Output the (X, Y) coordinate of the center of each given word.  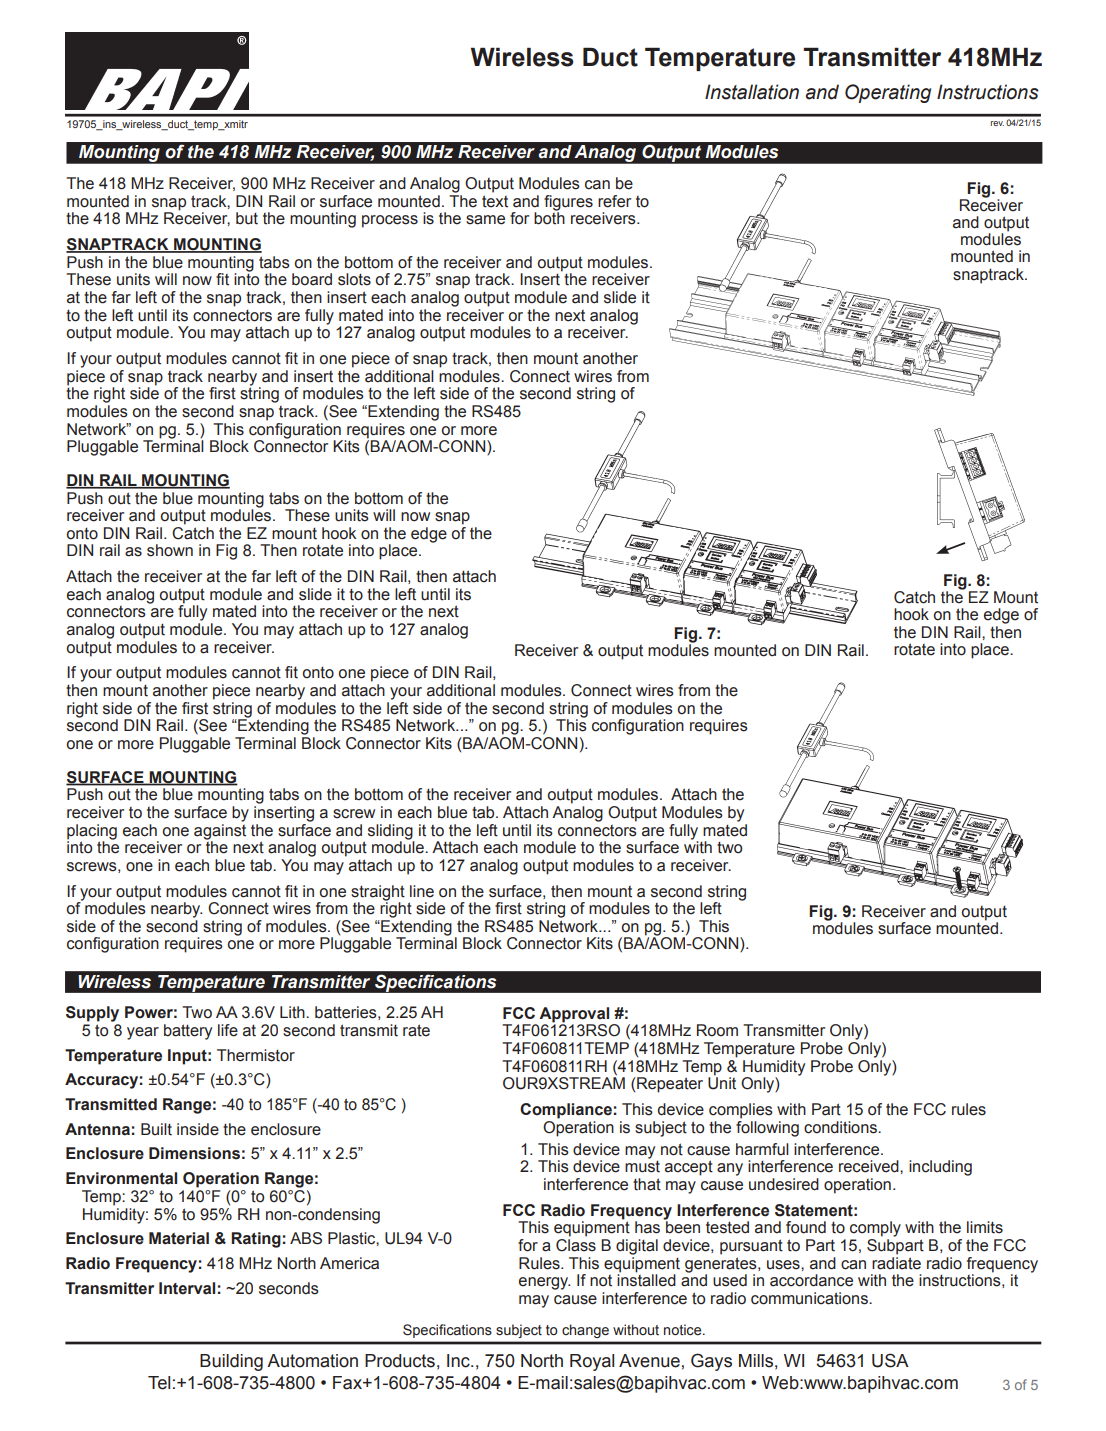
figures (568, 204)
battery (188, 1032)
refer (614, 201)
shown (170, 550)
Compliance (566, 1111)
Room (717, 1030)
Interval (187, 1288)
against (220, 830)
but (247, 218)
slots (354, 279)
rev (997, 123)
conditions (841, 1127)
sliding (390, 832)
